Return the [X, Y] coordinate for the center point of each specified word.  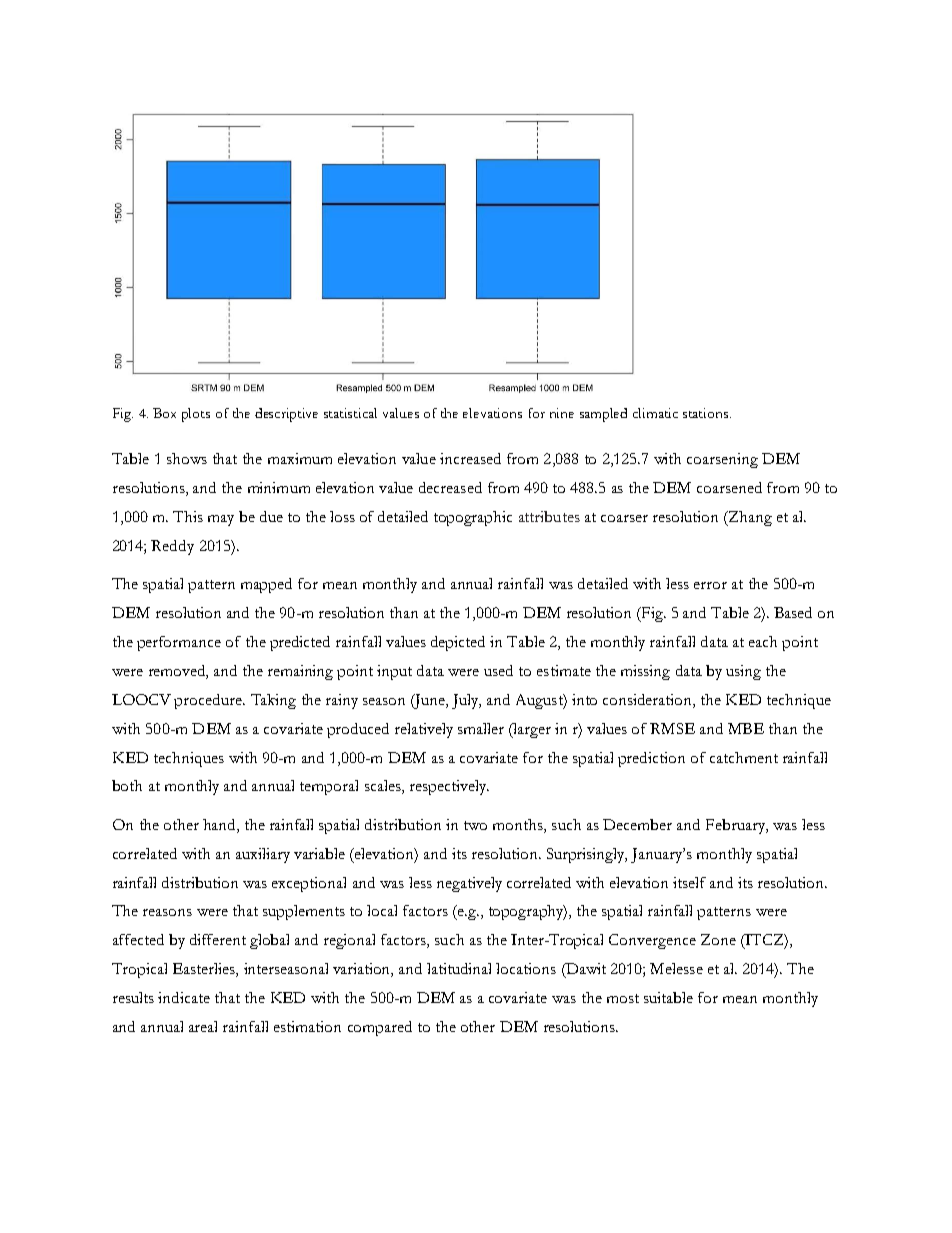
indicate [184, 997]
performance [179, 643]
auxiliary [263, 855]
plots [196, 415]
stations [707, 413]
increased [470, 458]
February [737, 826]
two [475, 825]
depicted [458, 643]
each [763, 641]
